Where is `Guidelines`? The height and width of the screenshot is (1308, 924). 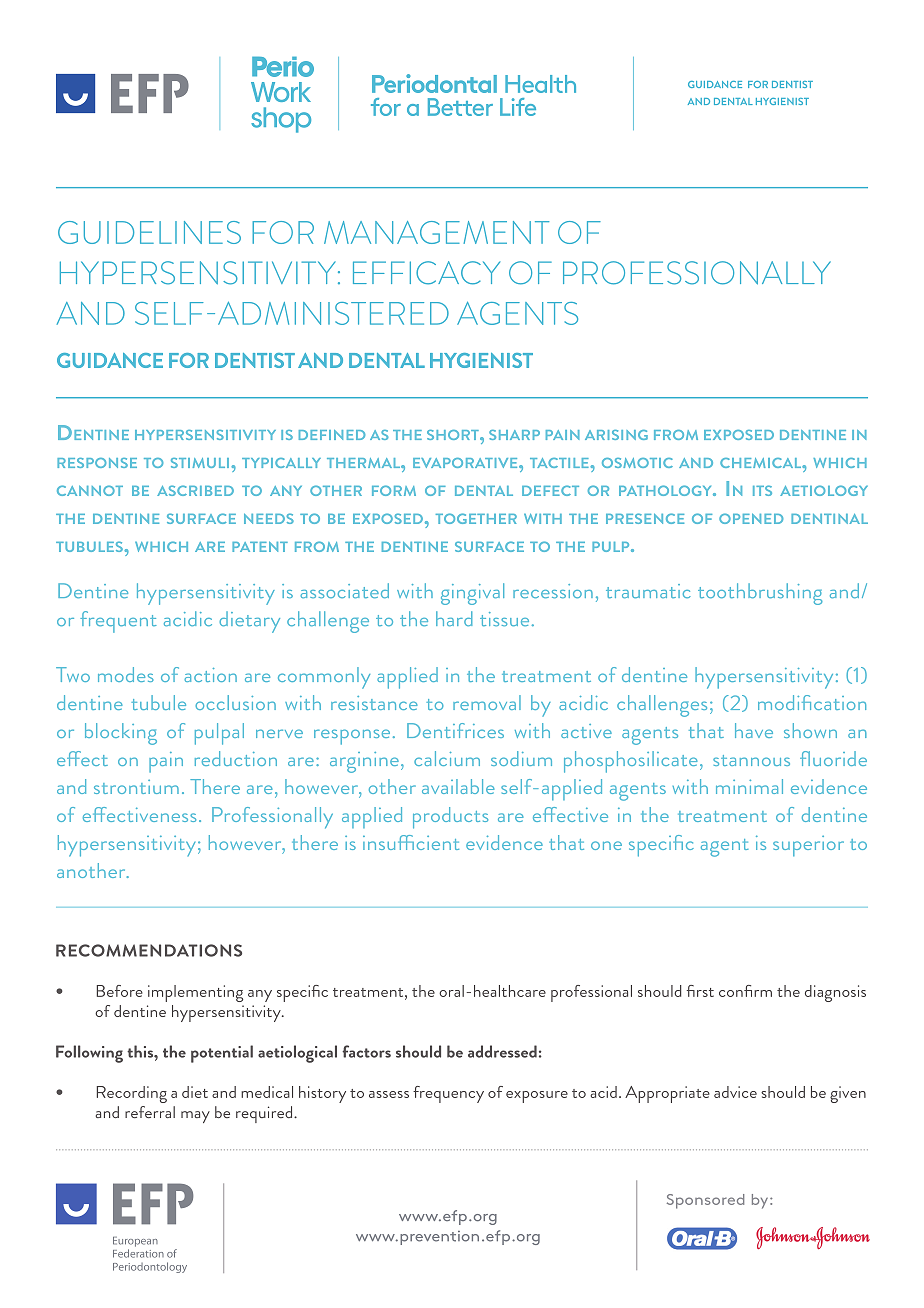
Guidelines is located at coordinates (149, 232).
